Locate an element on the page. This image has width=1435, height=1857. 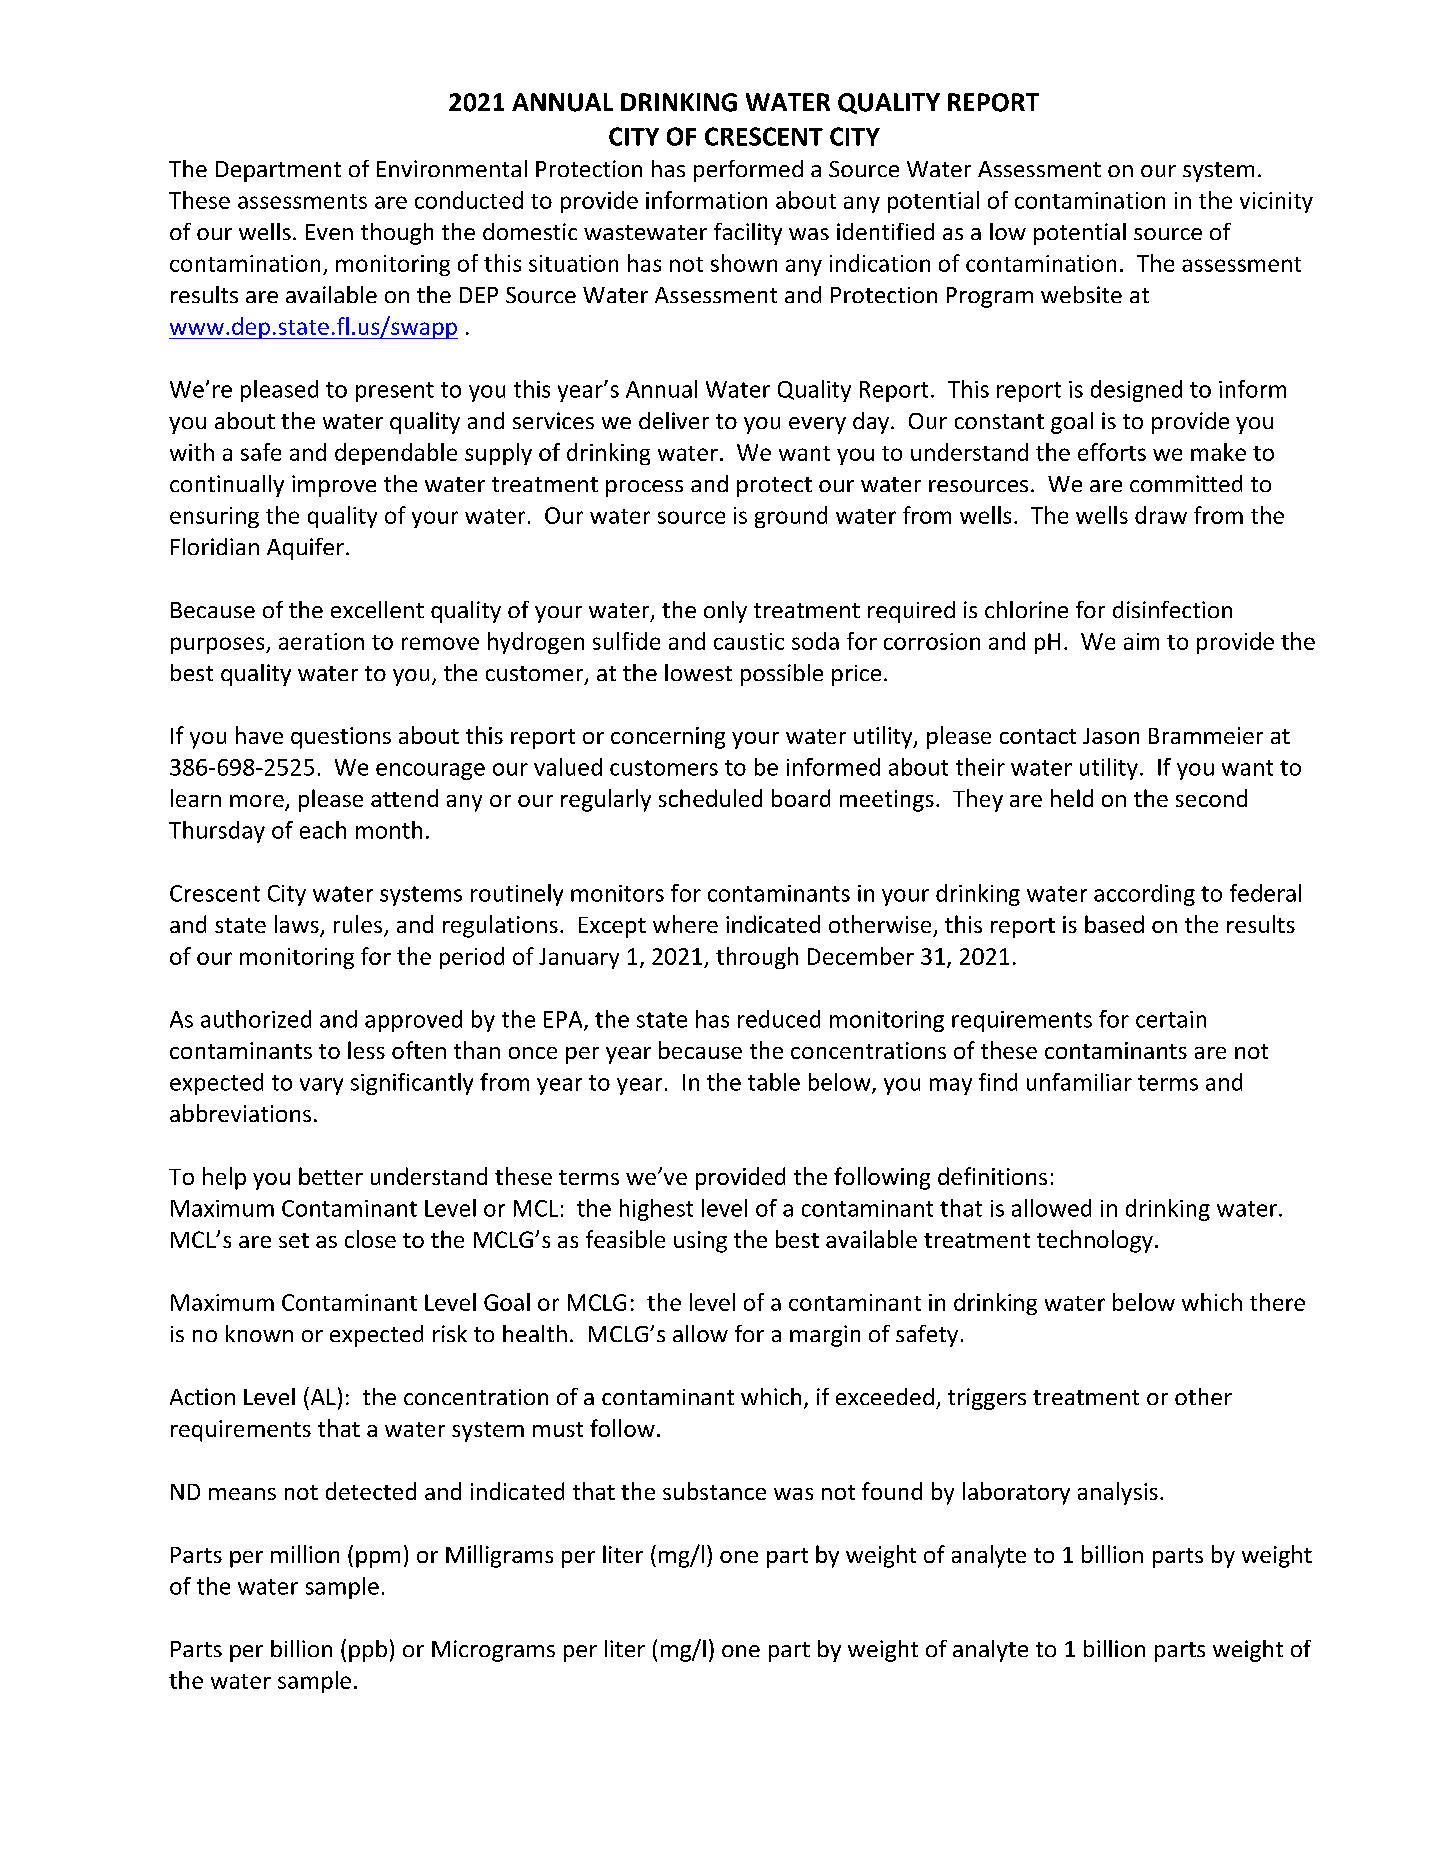
Aquifer is located at coordinates (305, 549).
